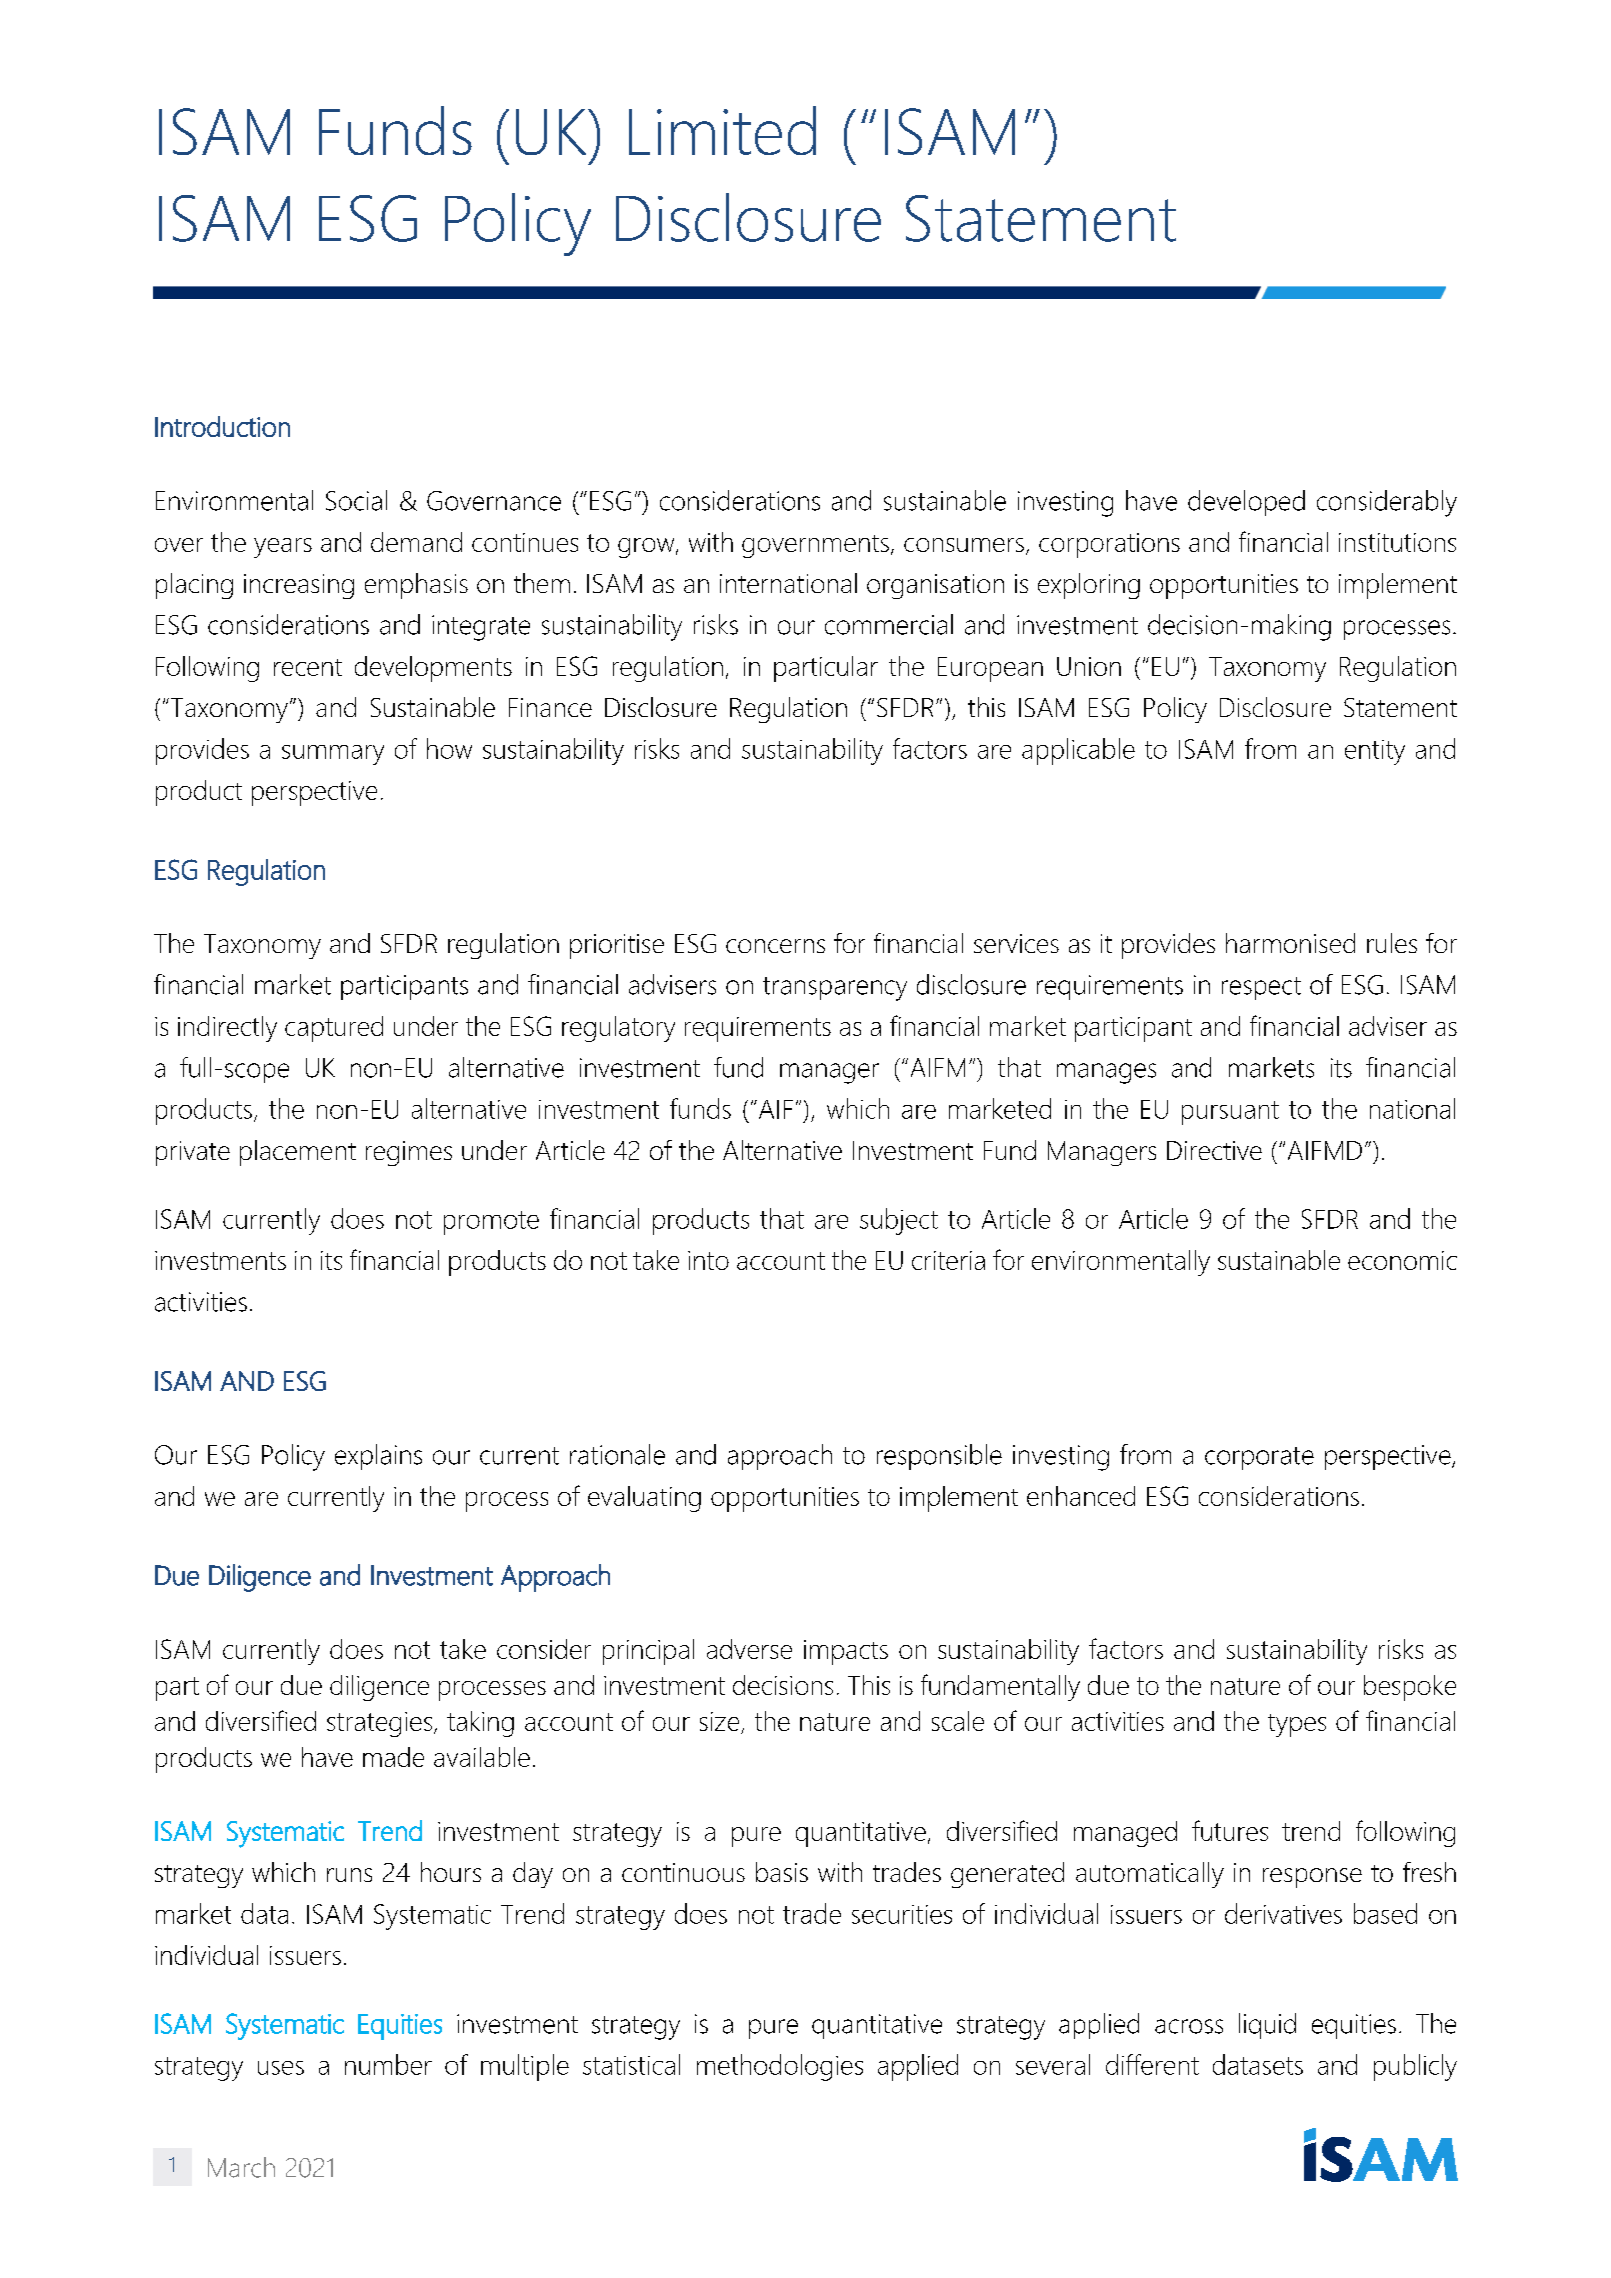 The height and width of the page is (2278, 1611). I want to click on impacts, so click(846, 1652).
